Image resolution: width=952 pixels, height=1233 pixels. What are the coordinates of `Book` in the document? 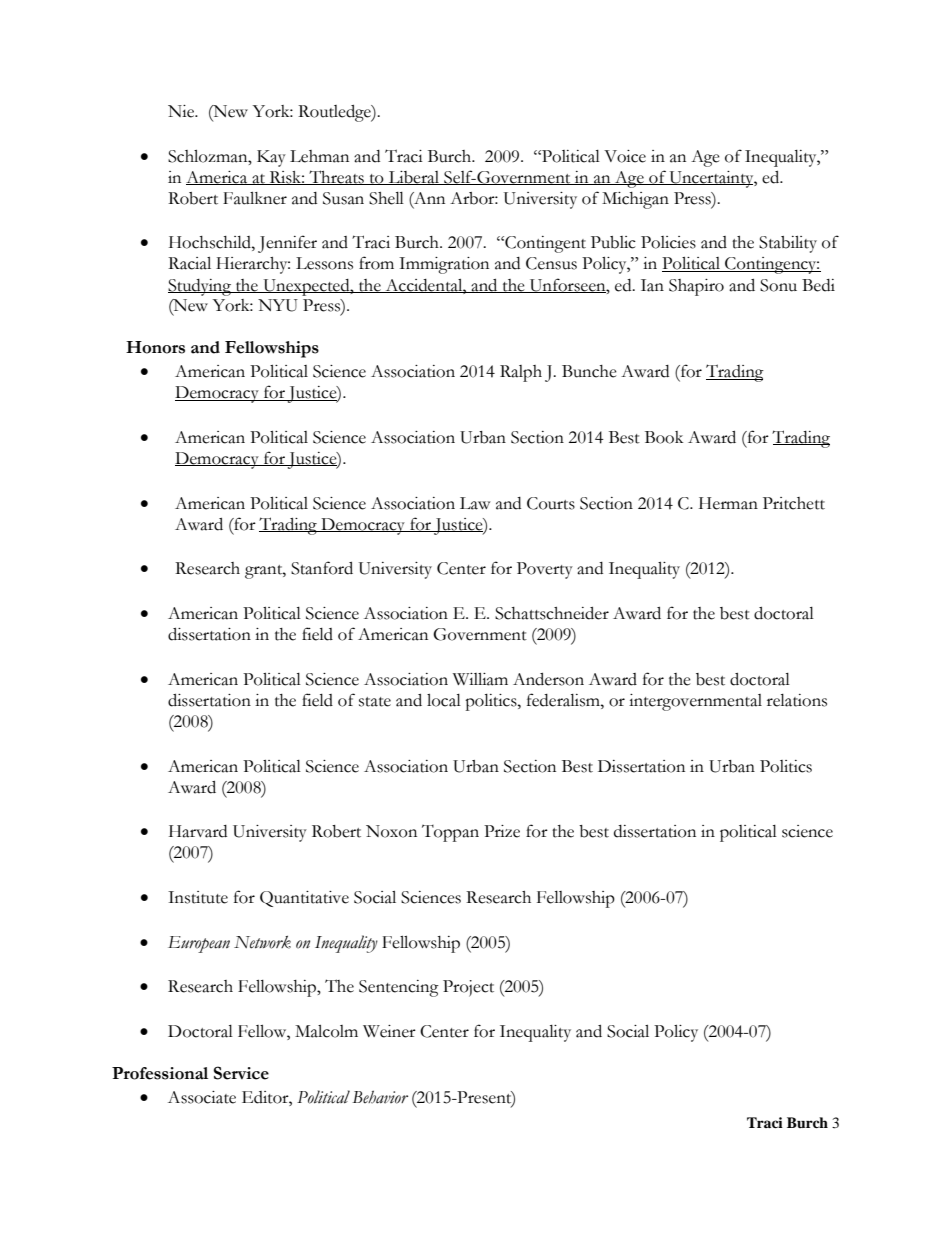 It's located at (664, 437).
